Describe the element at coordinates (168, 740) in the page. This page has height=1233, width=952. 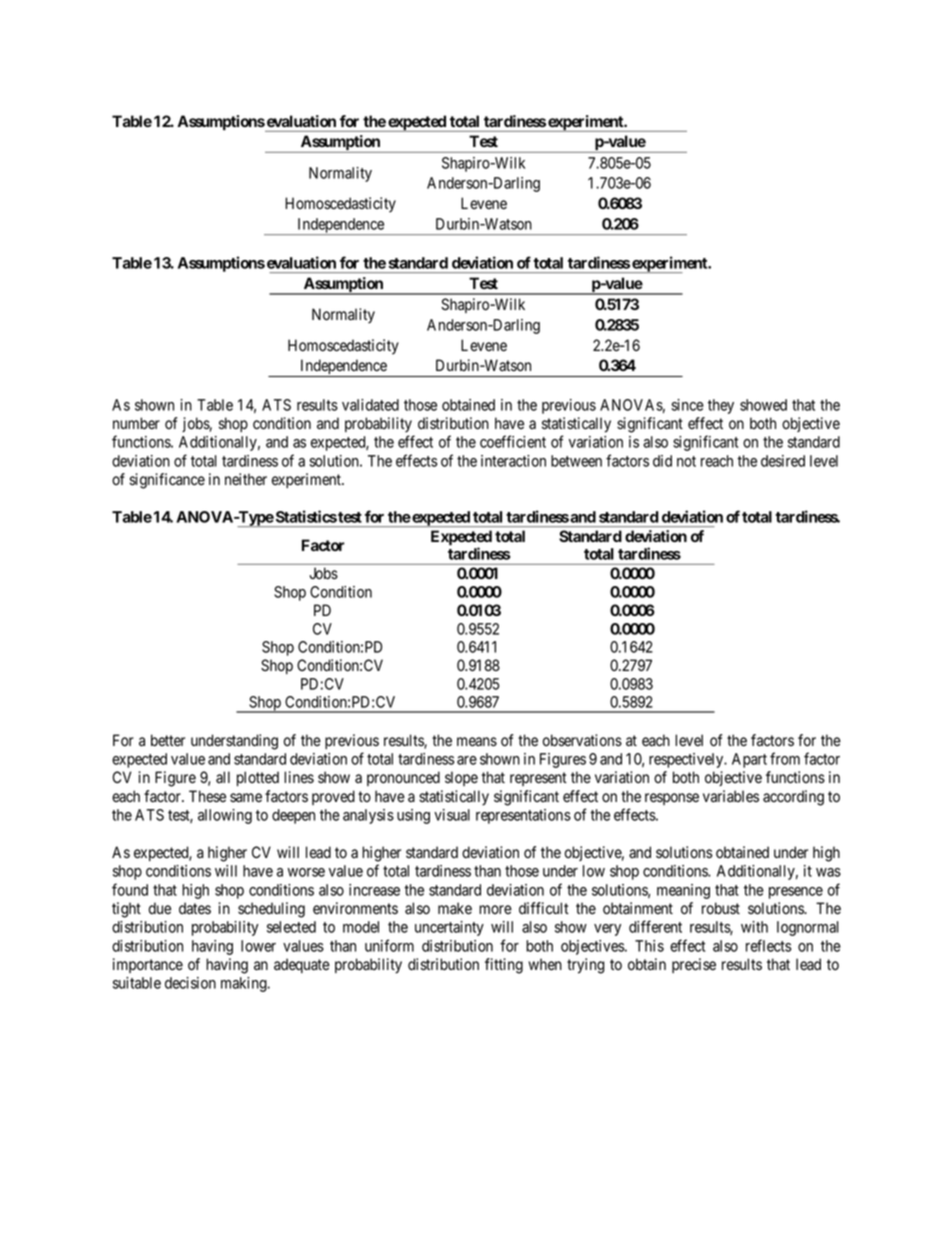
I see `better` at that location.
